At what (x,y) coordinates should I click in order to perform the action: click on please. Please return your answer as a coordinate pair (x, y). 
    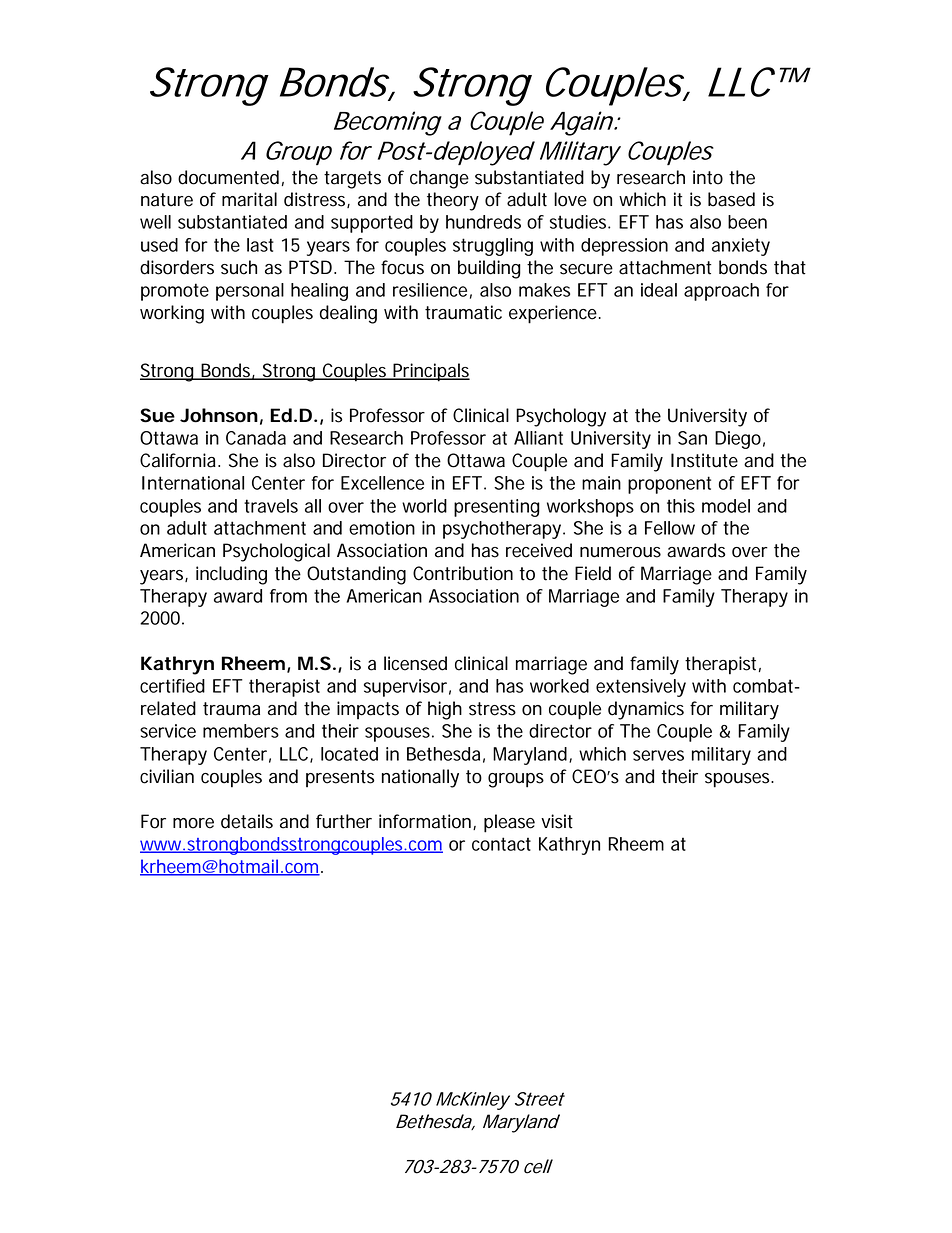
    Looking at the image, I should click on (509, 823).
